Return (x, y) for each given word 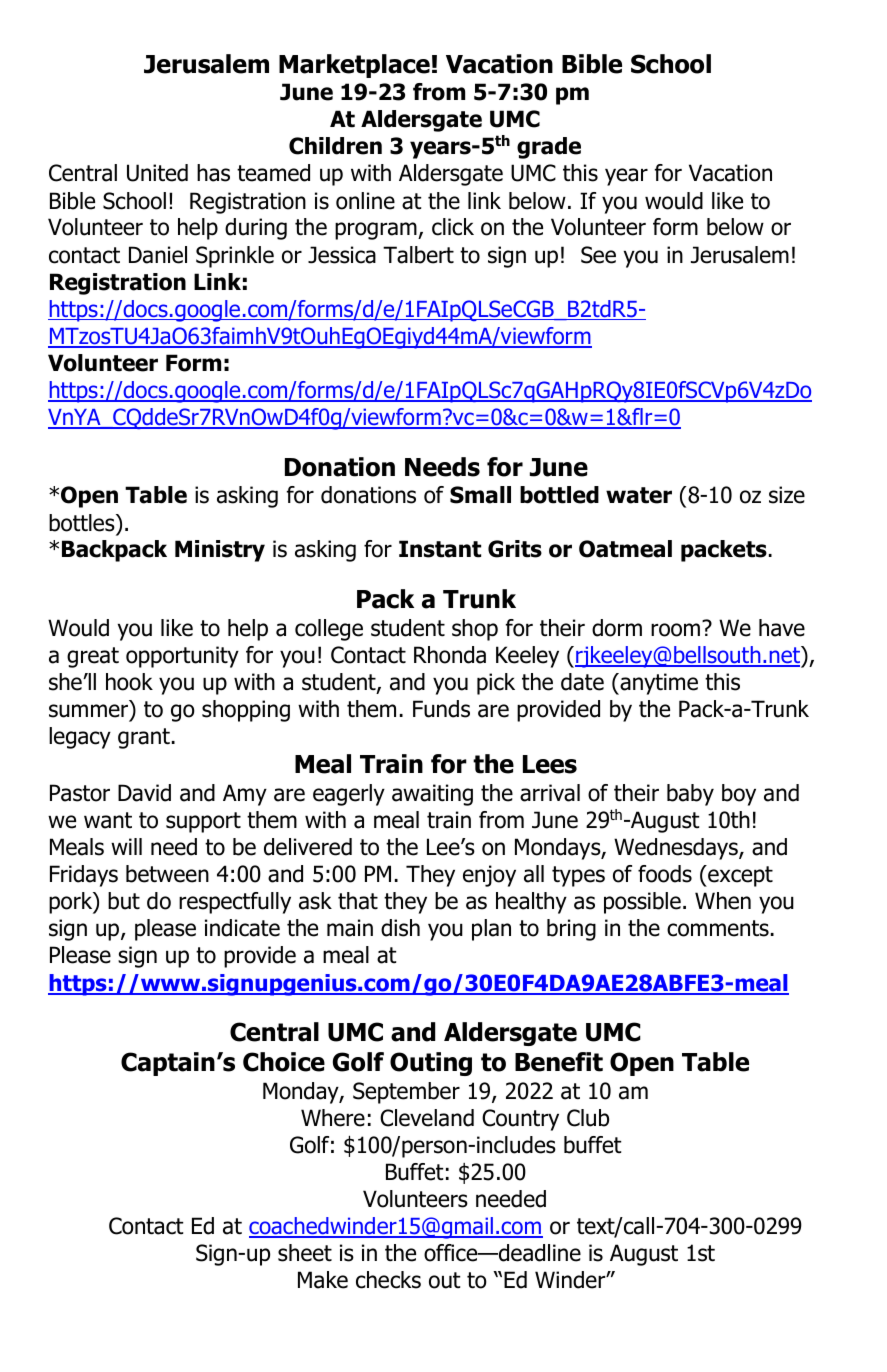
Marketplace (354, 66)
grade (549, 148)
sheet (305, 1253)
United (157, 173)
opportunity (182, 657)
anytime (658, 684)
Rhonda (450, 655)
